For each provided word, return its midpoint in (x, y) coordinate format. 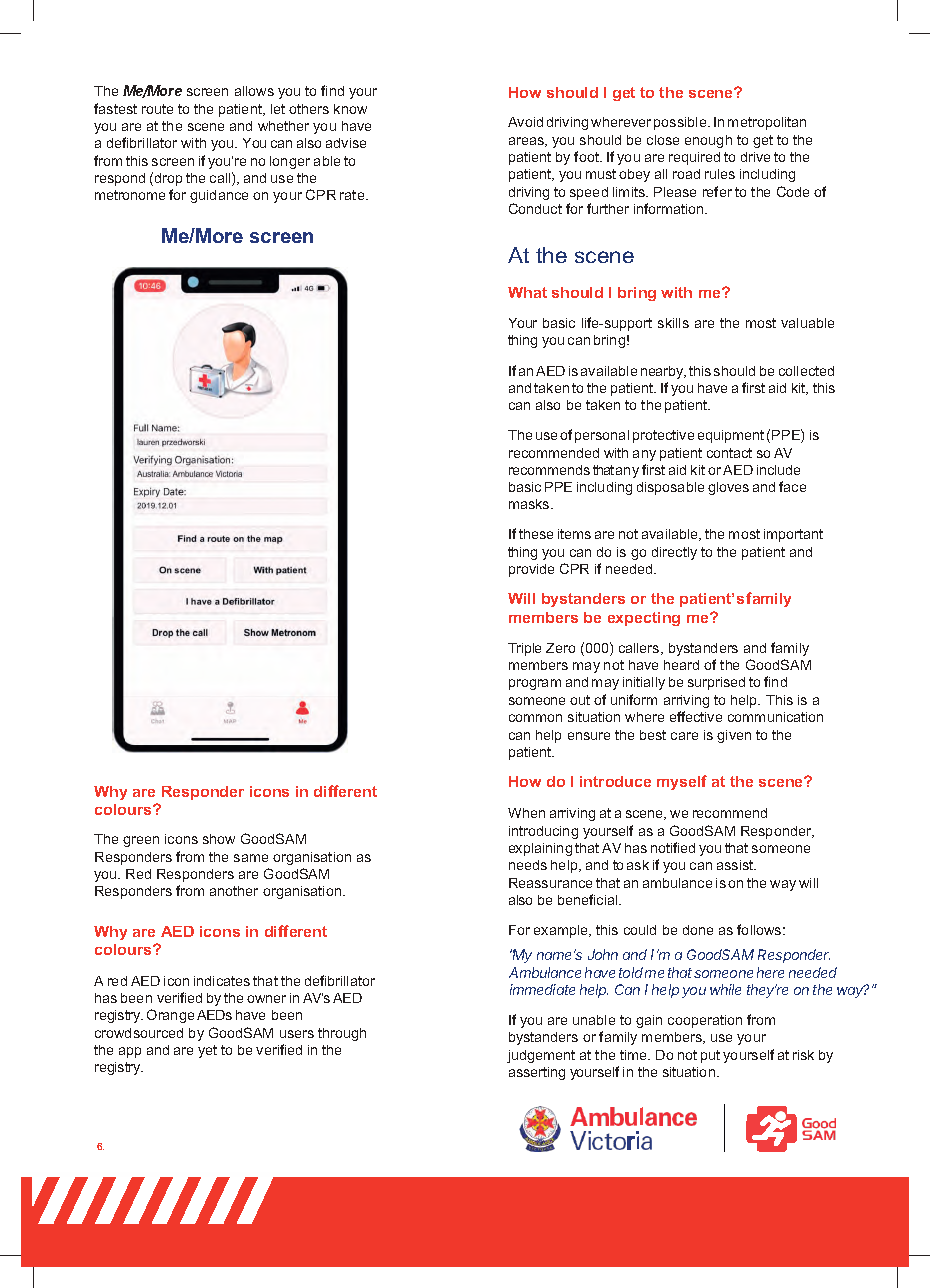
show (219, 839)
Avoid (525, 122)
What (527, 292)
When (526, 813)
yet (207, 1051)
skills (673, 323)
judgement (541, 1056)
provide (531, 570)
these (536, 534)
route (157, 109)
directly (674, 553)
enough (708, 141)
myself (682, 782)
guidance (219, 196)
